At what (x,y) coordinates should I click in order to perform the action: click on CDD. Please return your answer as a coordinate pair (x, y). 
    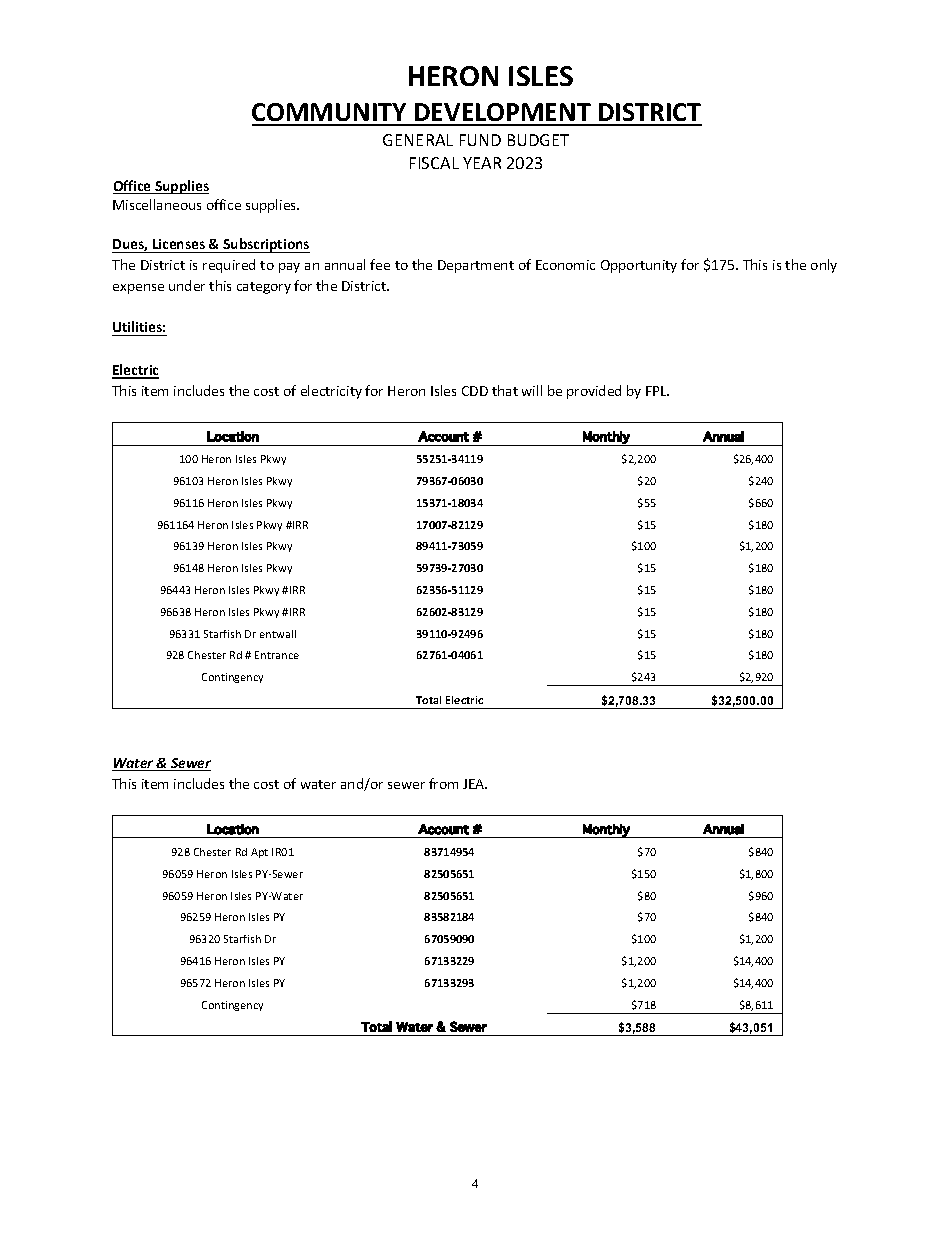
    Looking at the image, I should click on (475, 391).
